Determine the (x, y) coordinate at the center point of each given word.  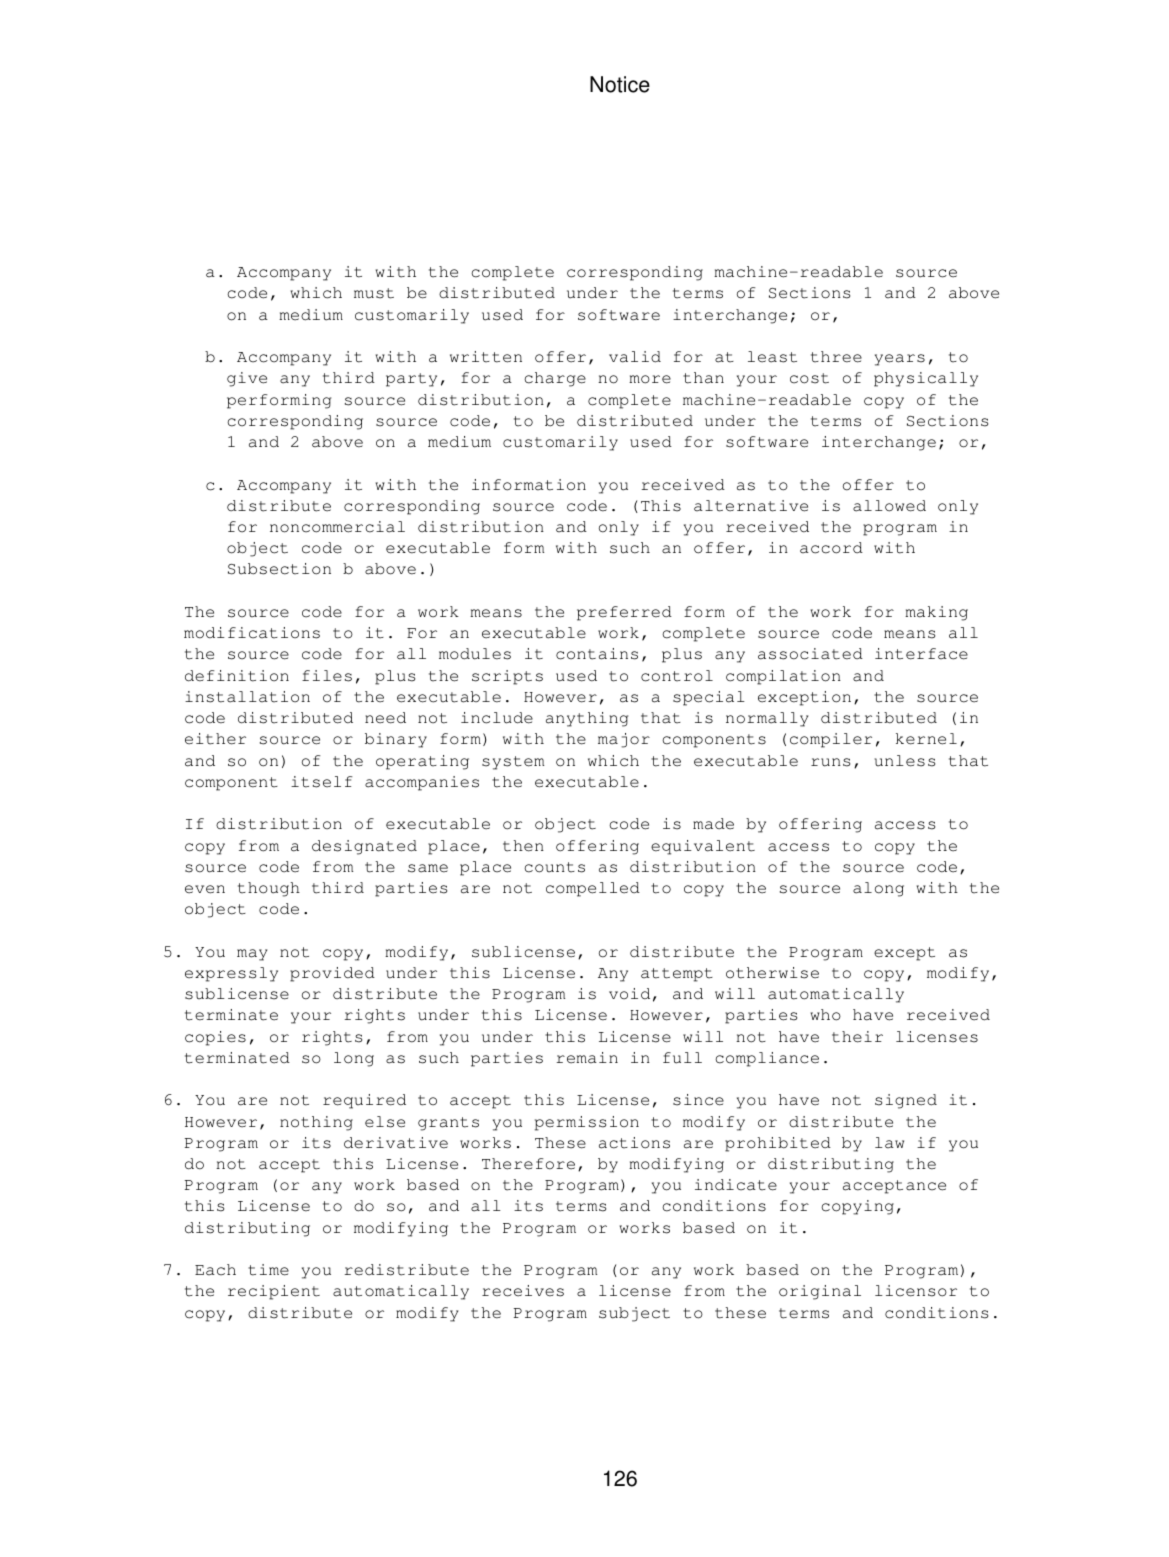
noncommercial (337, 527)
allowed (889, 506)
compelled (593, 889)
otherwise (772, 973)
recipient (274, 1292)
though (269, 889)
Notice (620, 84)
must (374, 293)
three (836, 357)
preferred (624, 613)
